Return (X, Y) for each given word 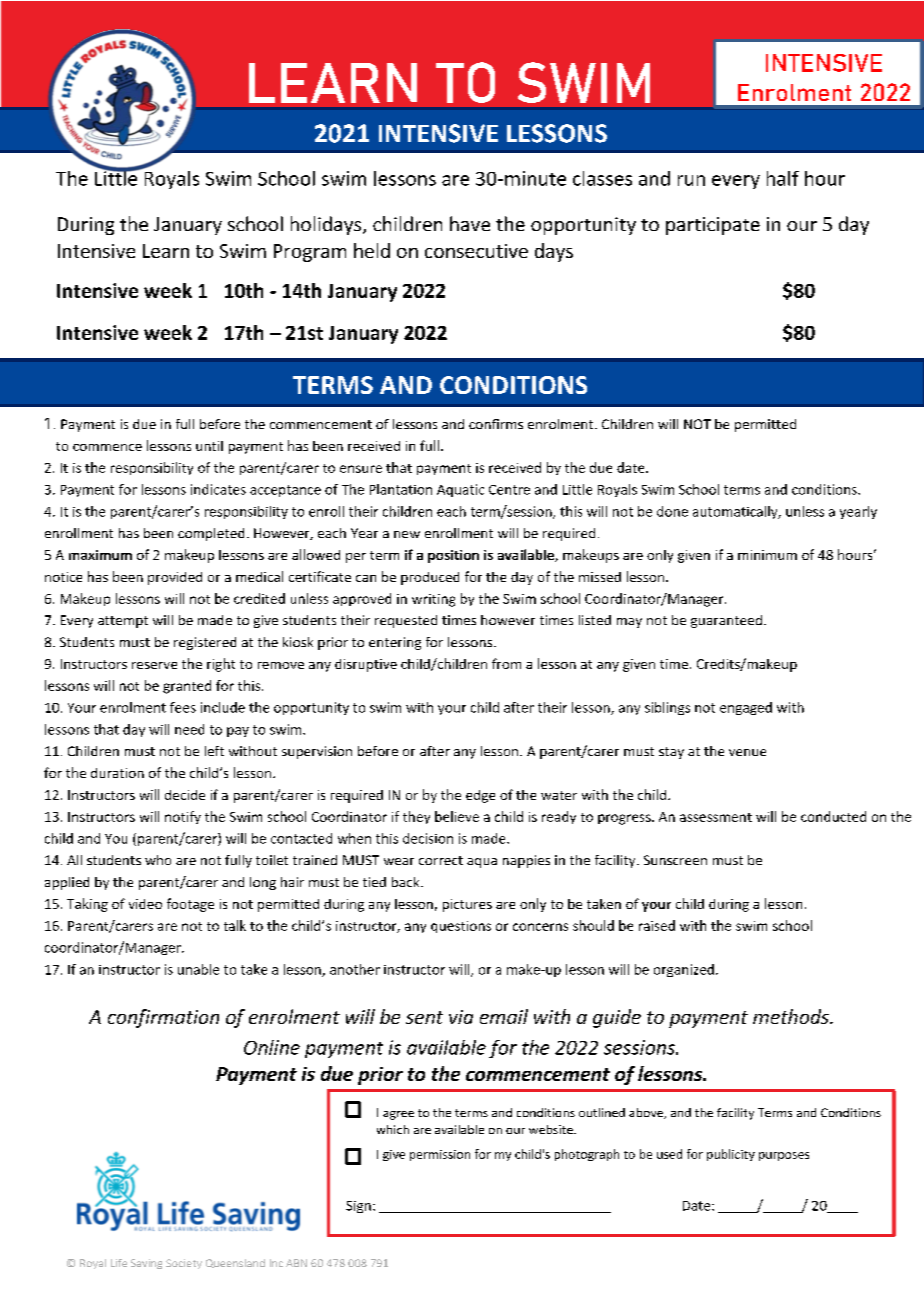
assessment (716, 817)
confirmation (163, 1018)
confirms (496, 424)
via (461, 1017)
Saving (146, 1264)
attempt (123, 622)
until (209, 446)
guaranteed (726, 621)
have (470, 223)
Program (310, 253)
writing (433, 600)
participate (713, 226)
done (672, 511)
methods (792, 1016)
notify (183, 817)
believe (457, 816)
